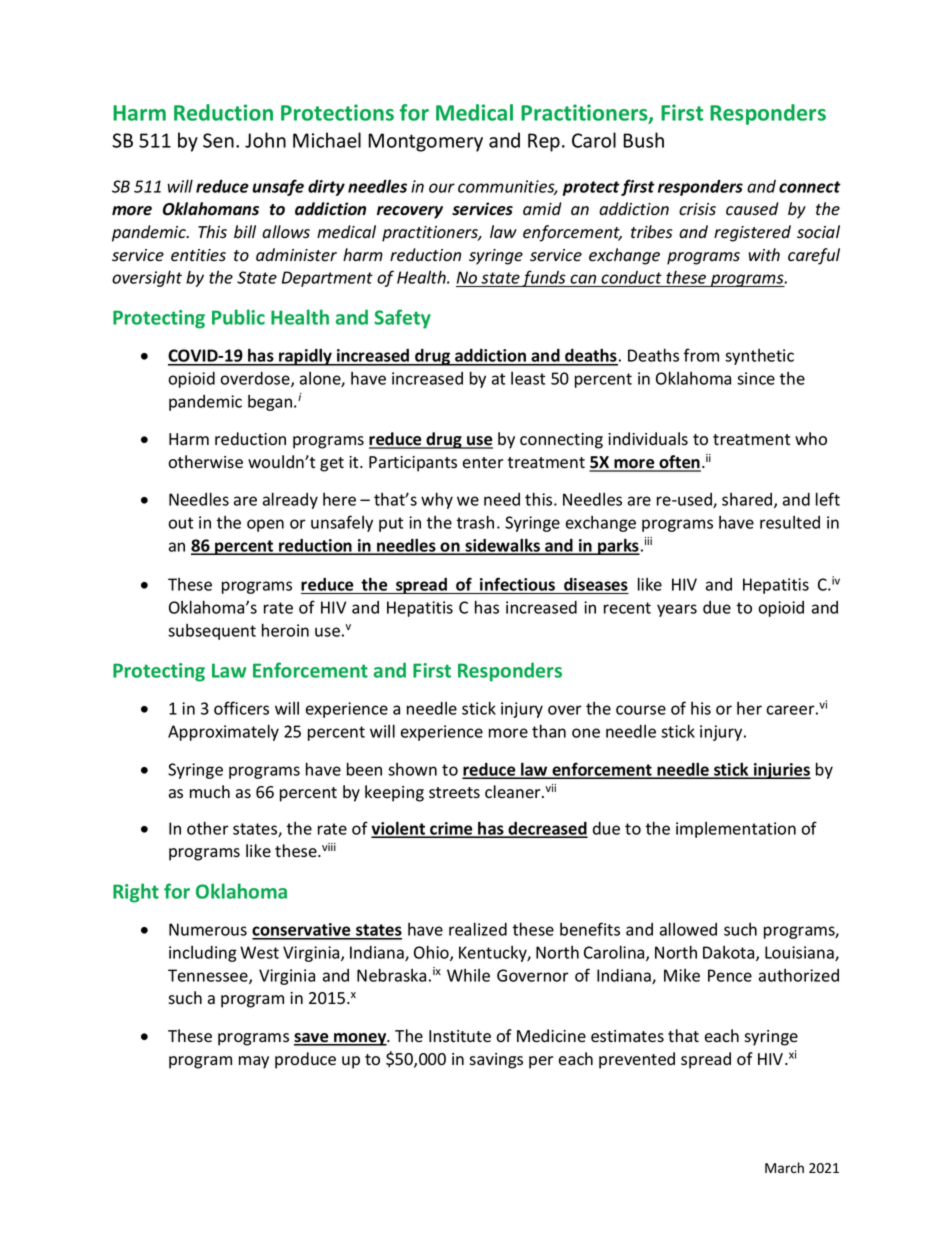 This page has height=1233, width=952. What do you see at coordinates (271, 403) in the page?
I see `began` at bounding box center [271, 403].
